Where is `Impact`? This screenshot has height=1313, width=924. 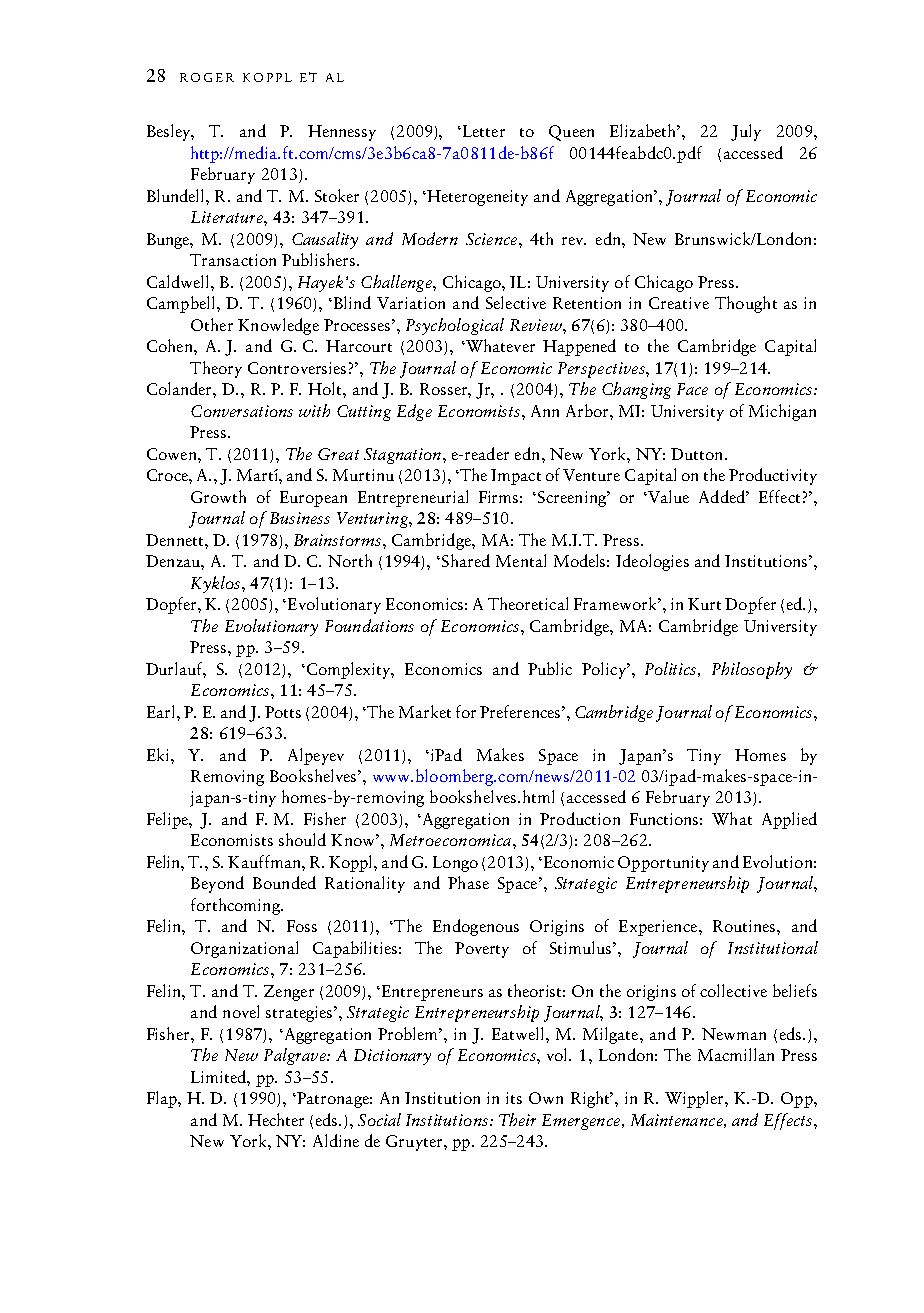 Impact is located at coordinates (516, 477).
